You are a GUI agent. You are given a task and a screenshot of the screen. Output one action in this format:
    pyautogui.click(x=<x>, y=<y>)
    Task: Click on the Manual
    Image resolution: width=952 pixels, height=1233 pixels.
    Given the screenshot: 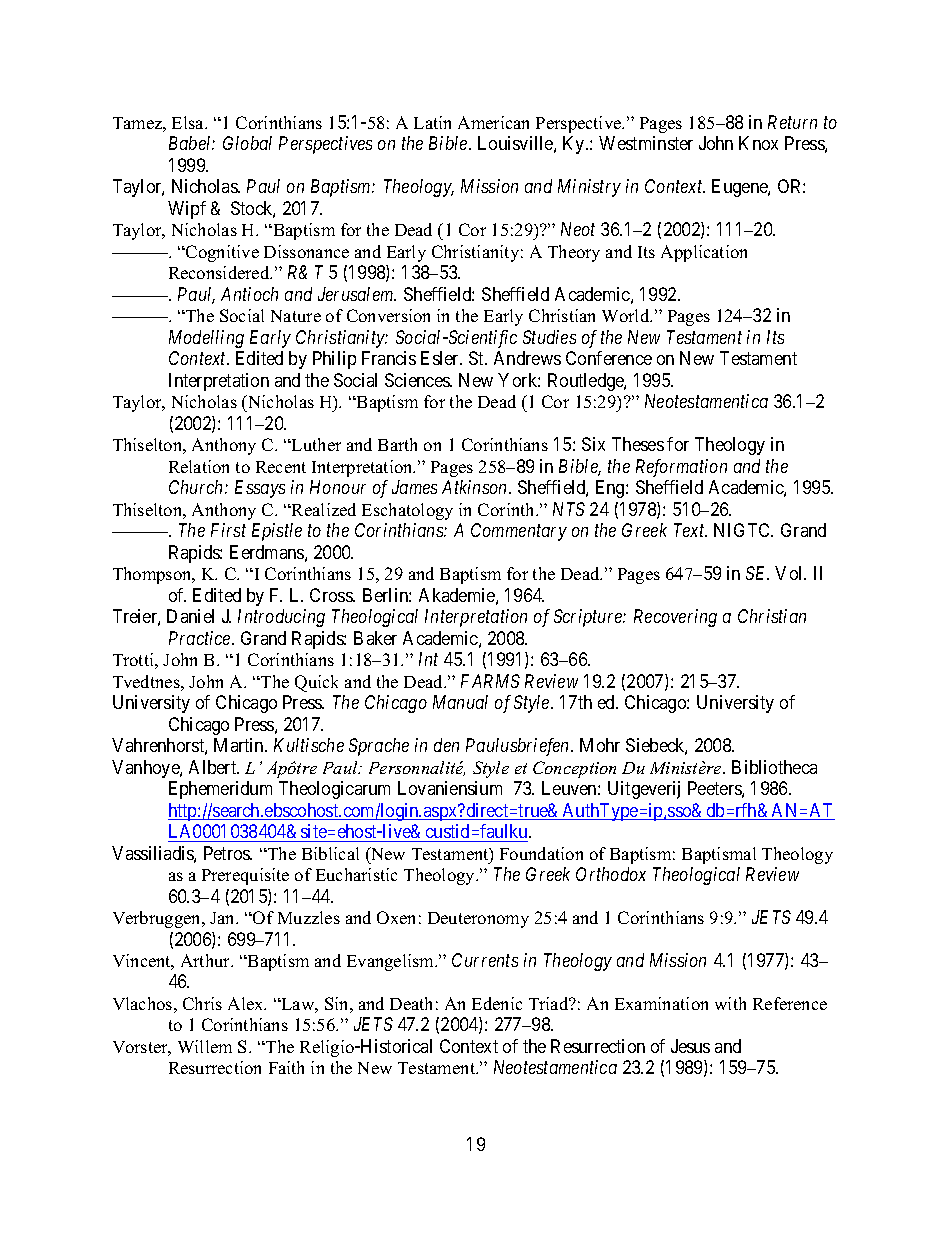 What is the action you would take?
    pyautogui.click(x=460, y=702)
